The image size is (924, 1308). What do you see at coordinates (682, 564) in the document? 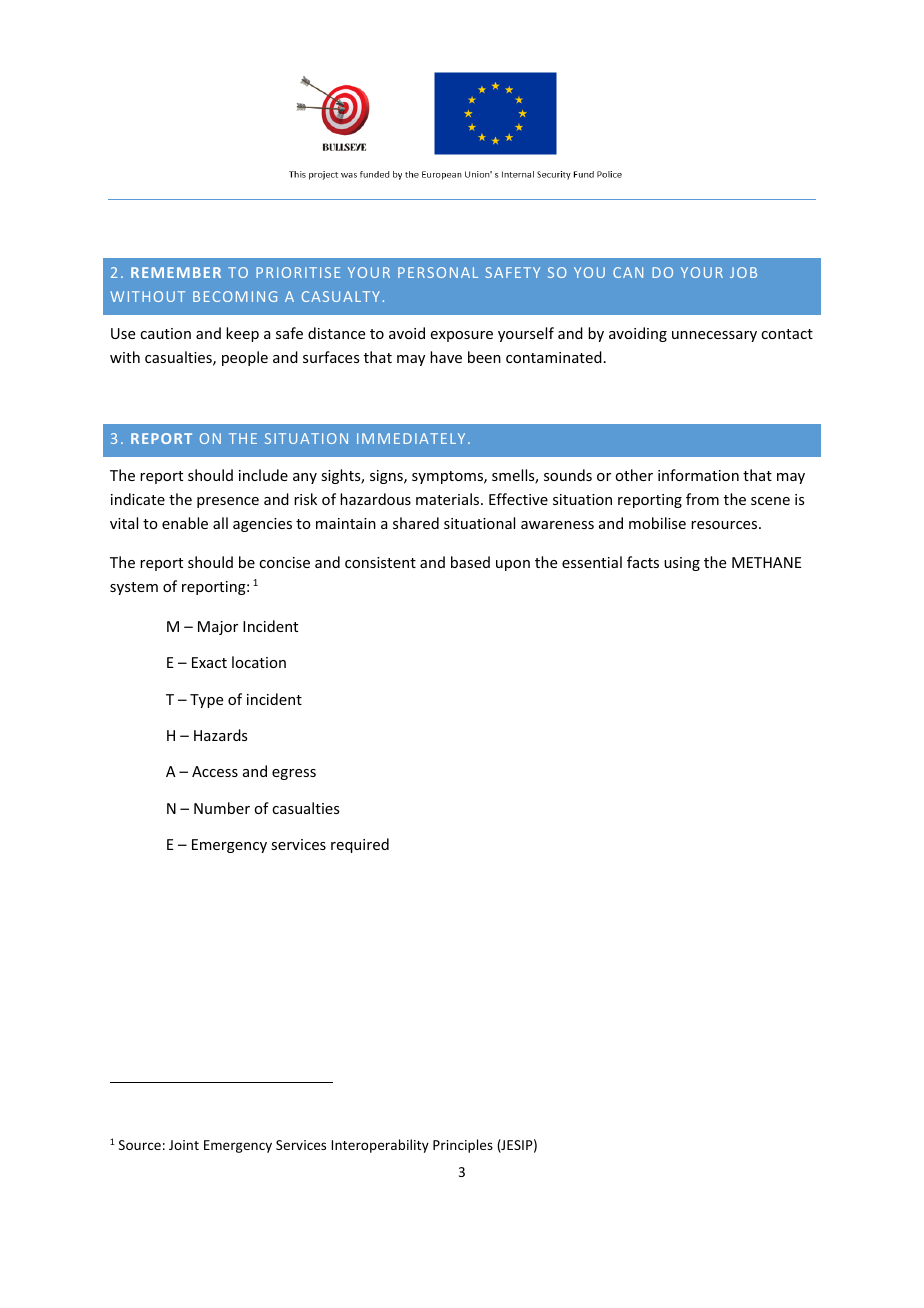
I see `using` at bounding box center [682, 564].
